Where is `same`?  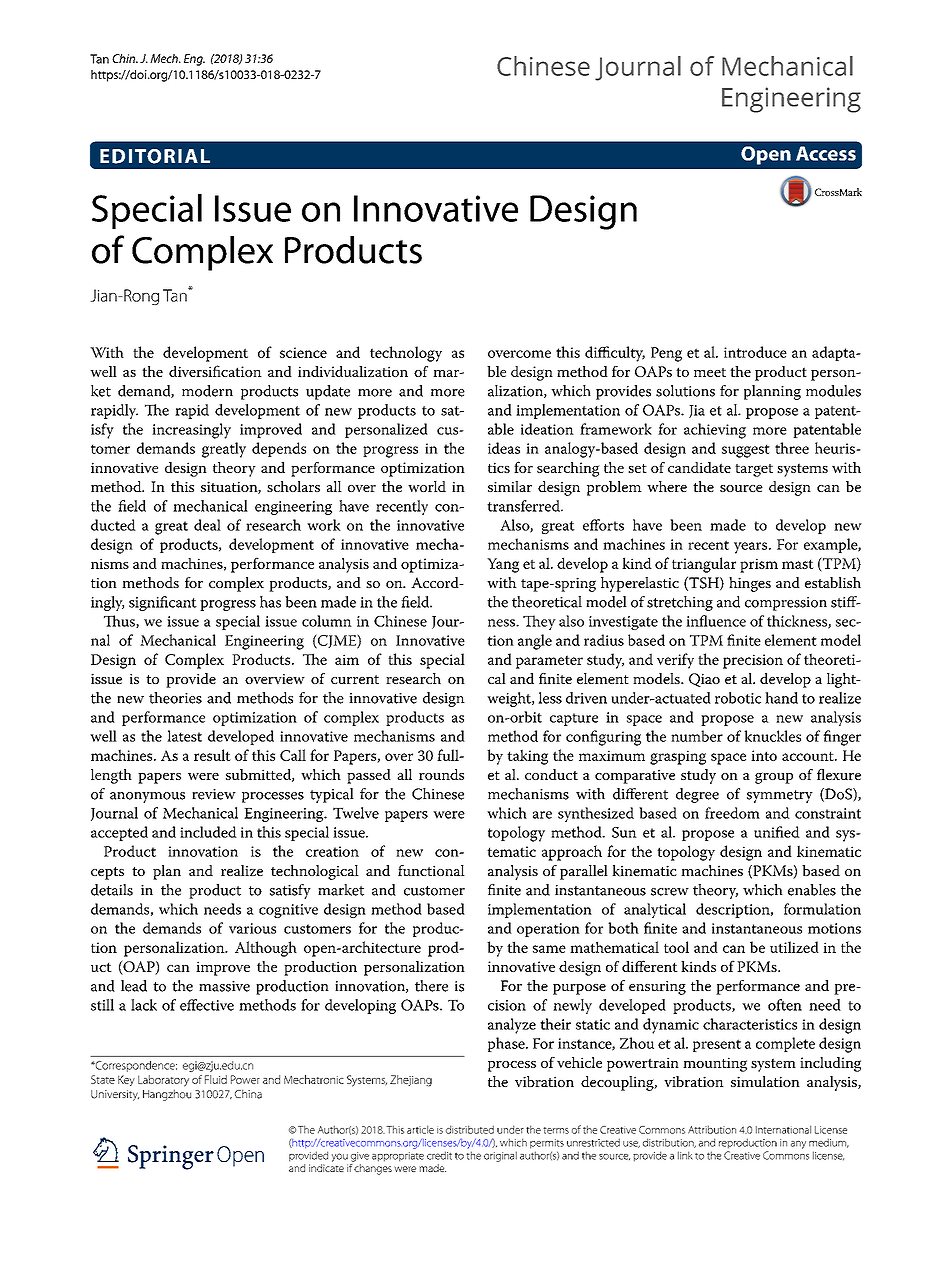
same is located at coordinates (549, 949).
